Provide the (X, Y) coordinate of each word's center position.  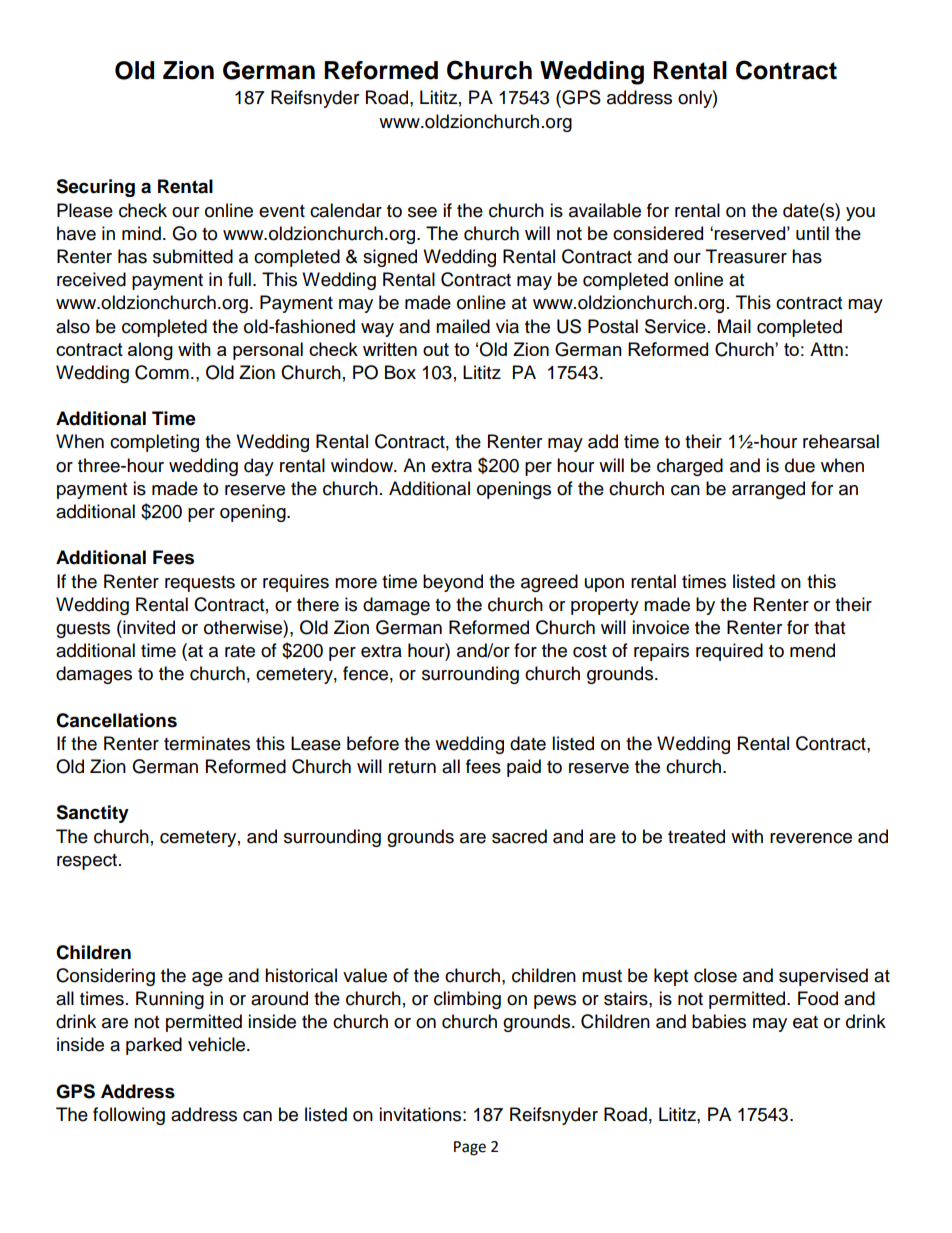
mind (141, 233)
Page (470, 1148)
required (729, 652)
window (363, 465)
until (812, 233)
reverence (811, 838)
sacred (519, 836)
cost (590, 651)
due (800, 465)
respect (87, 862)
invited (148, 627)
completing (154, 443)
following (129, 1116)
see (422, 212)
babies (719, 1021)
